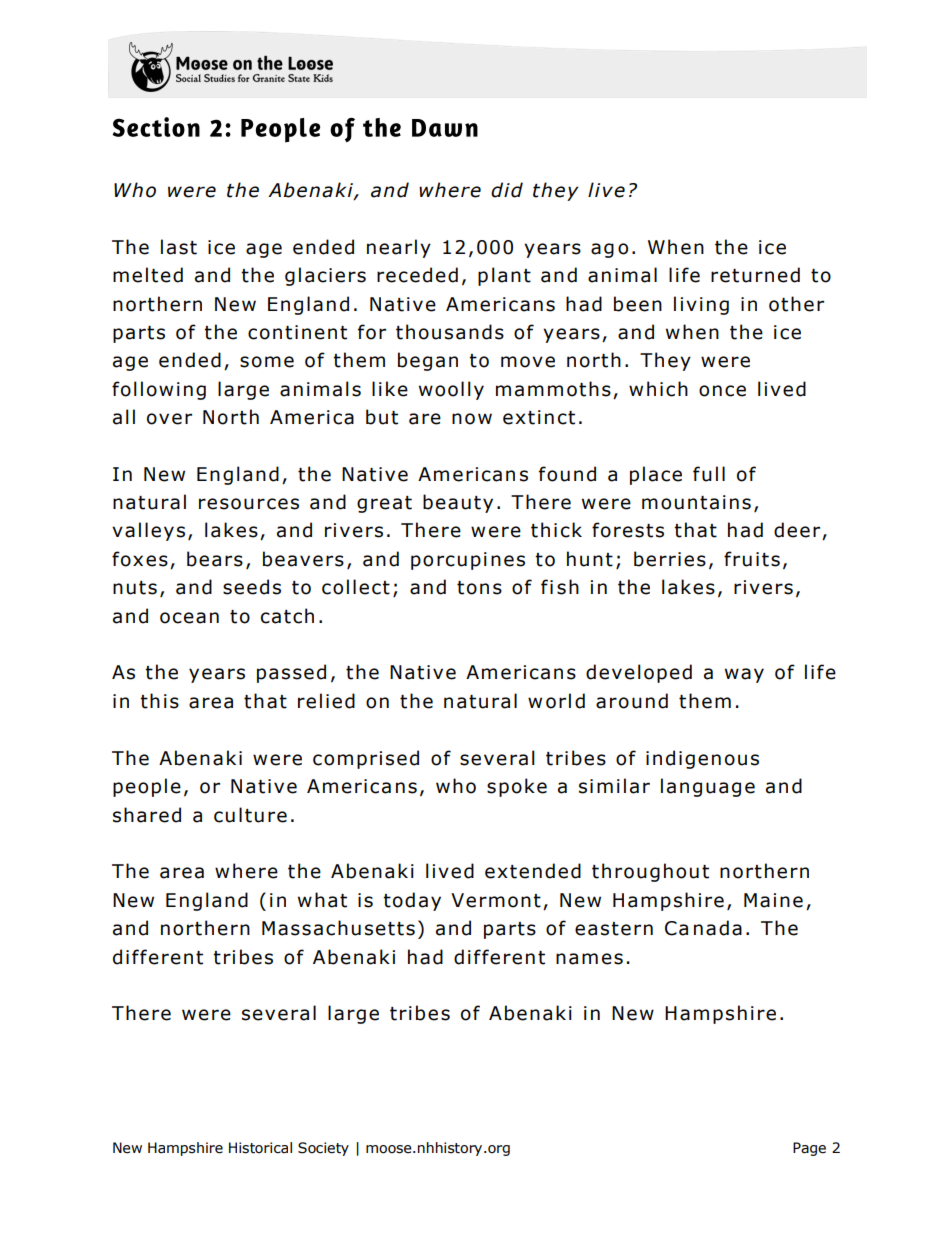 This screenshot has height=1233, width=952. I want to click on this, so click(159, 701).
